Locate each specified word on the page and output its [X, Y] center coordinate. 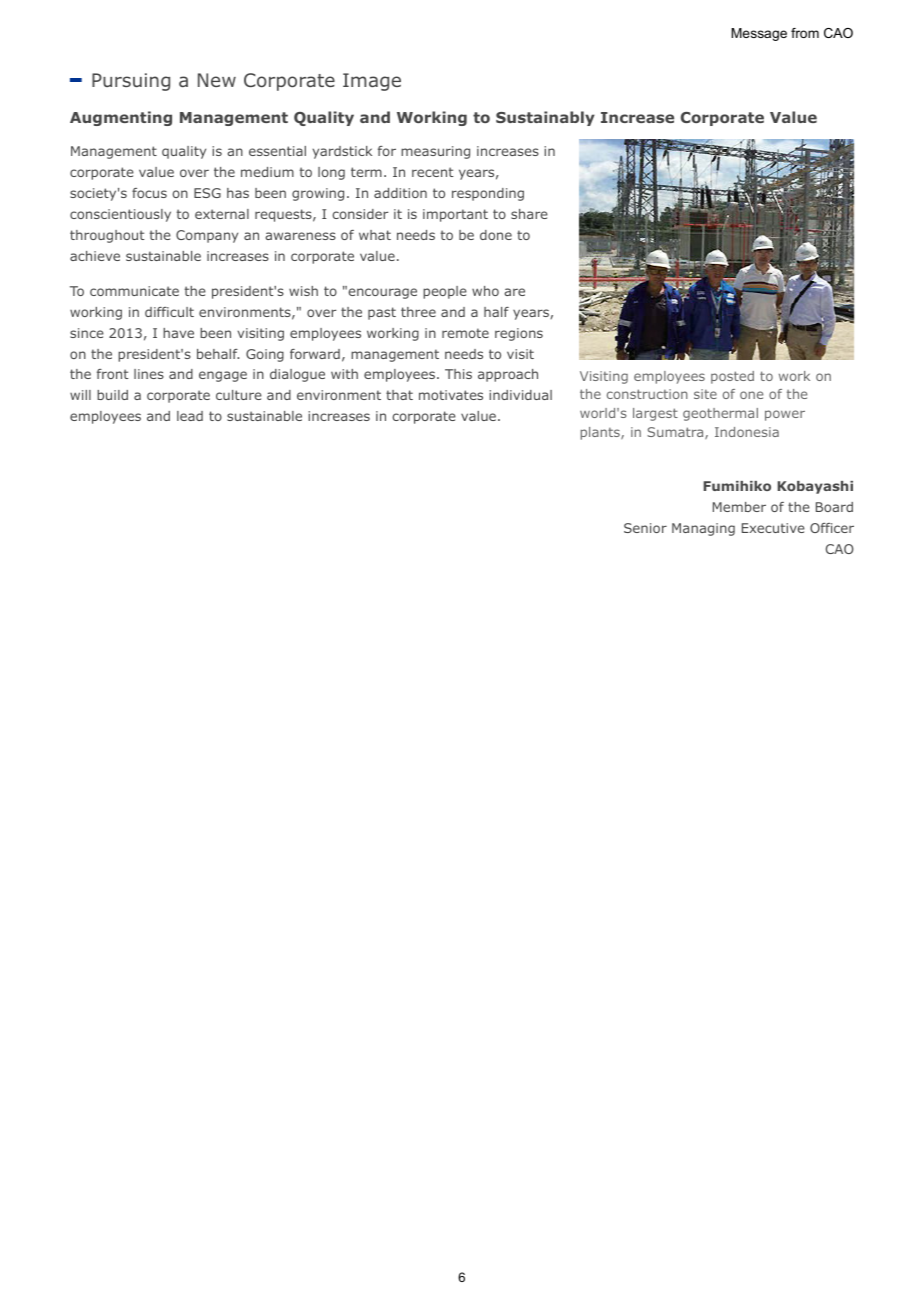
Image [372, 82]
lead [190, 416]
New [217, 80]
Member [739, 507]
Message [759, 34]
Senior [645, 528]
